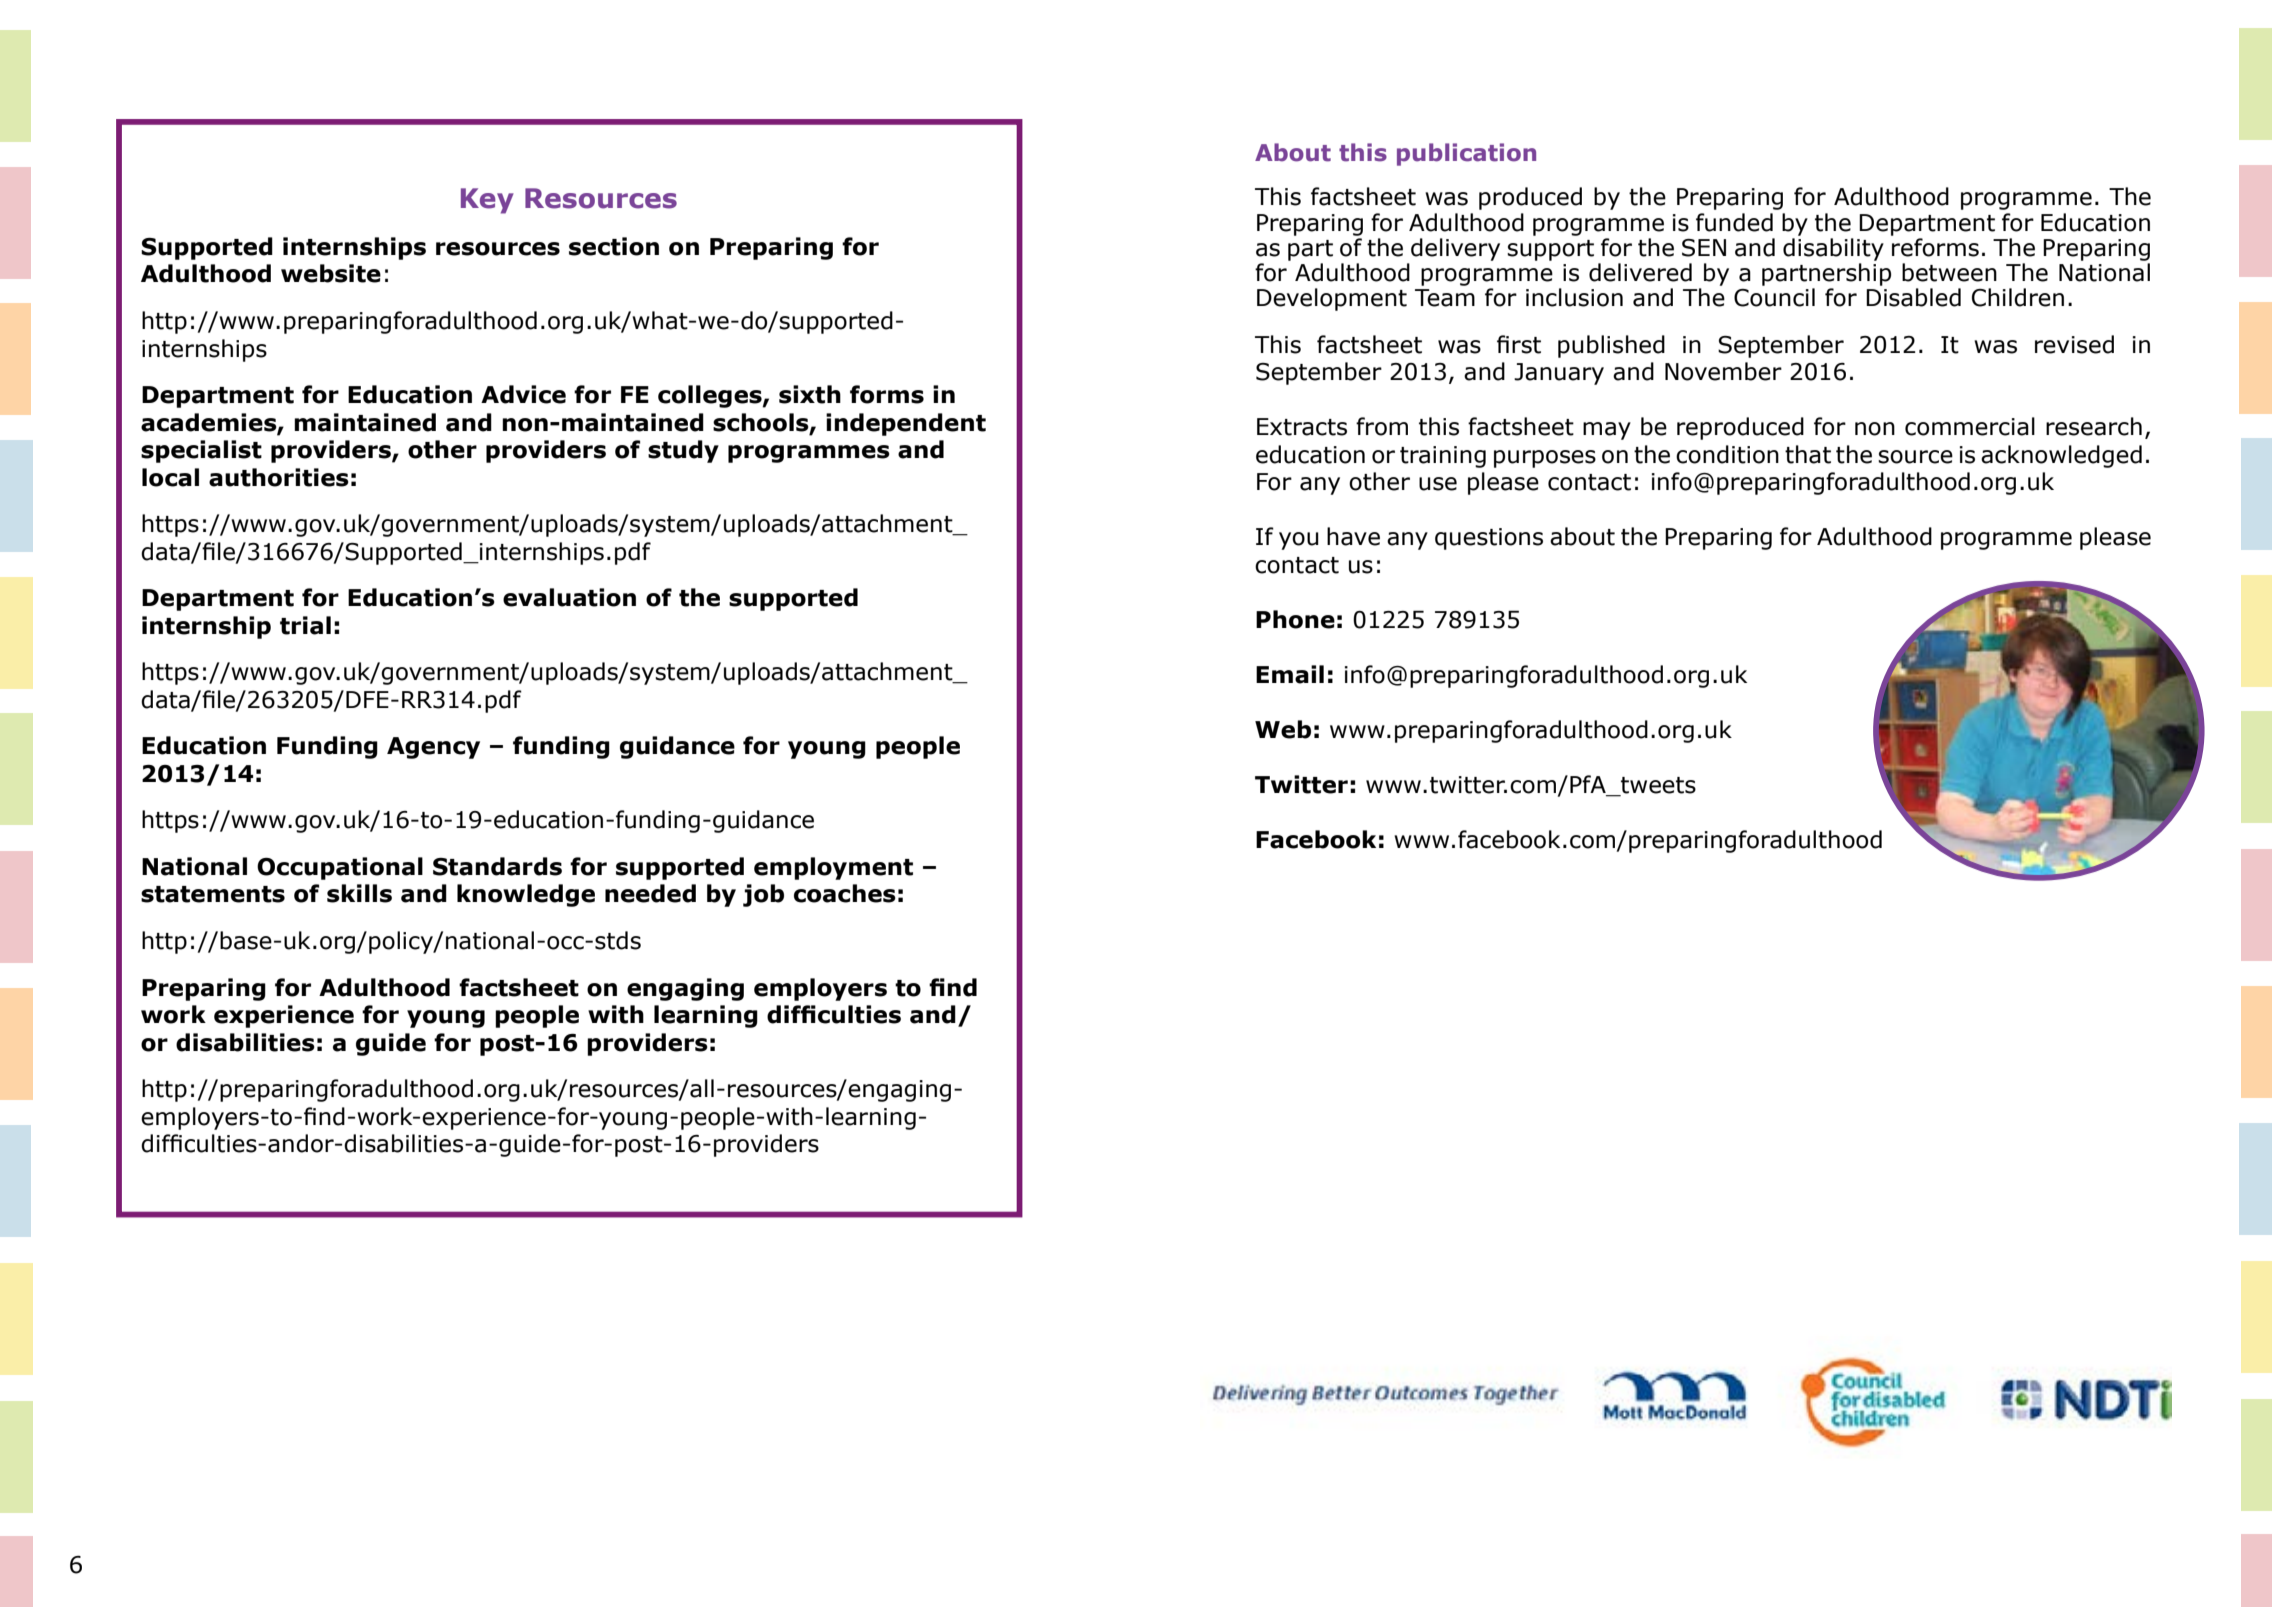  Describe the element at coordinates (523, 394) in the document. I see `Advice` at that location.
